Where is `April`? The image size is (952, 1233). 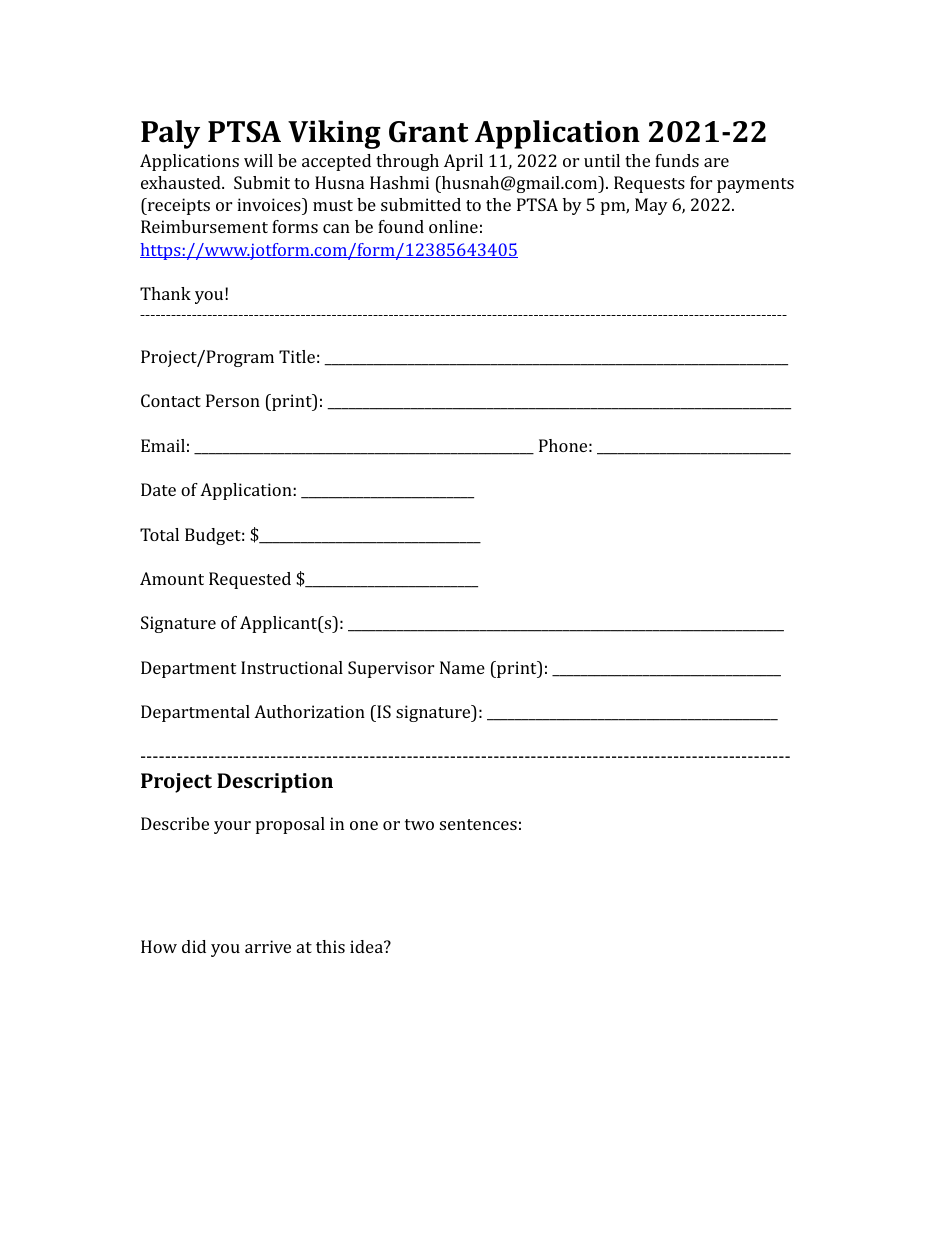 April is located at coordinates (463, 162).
